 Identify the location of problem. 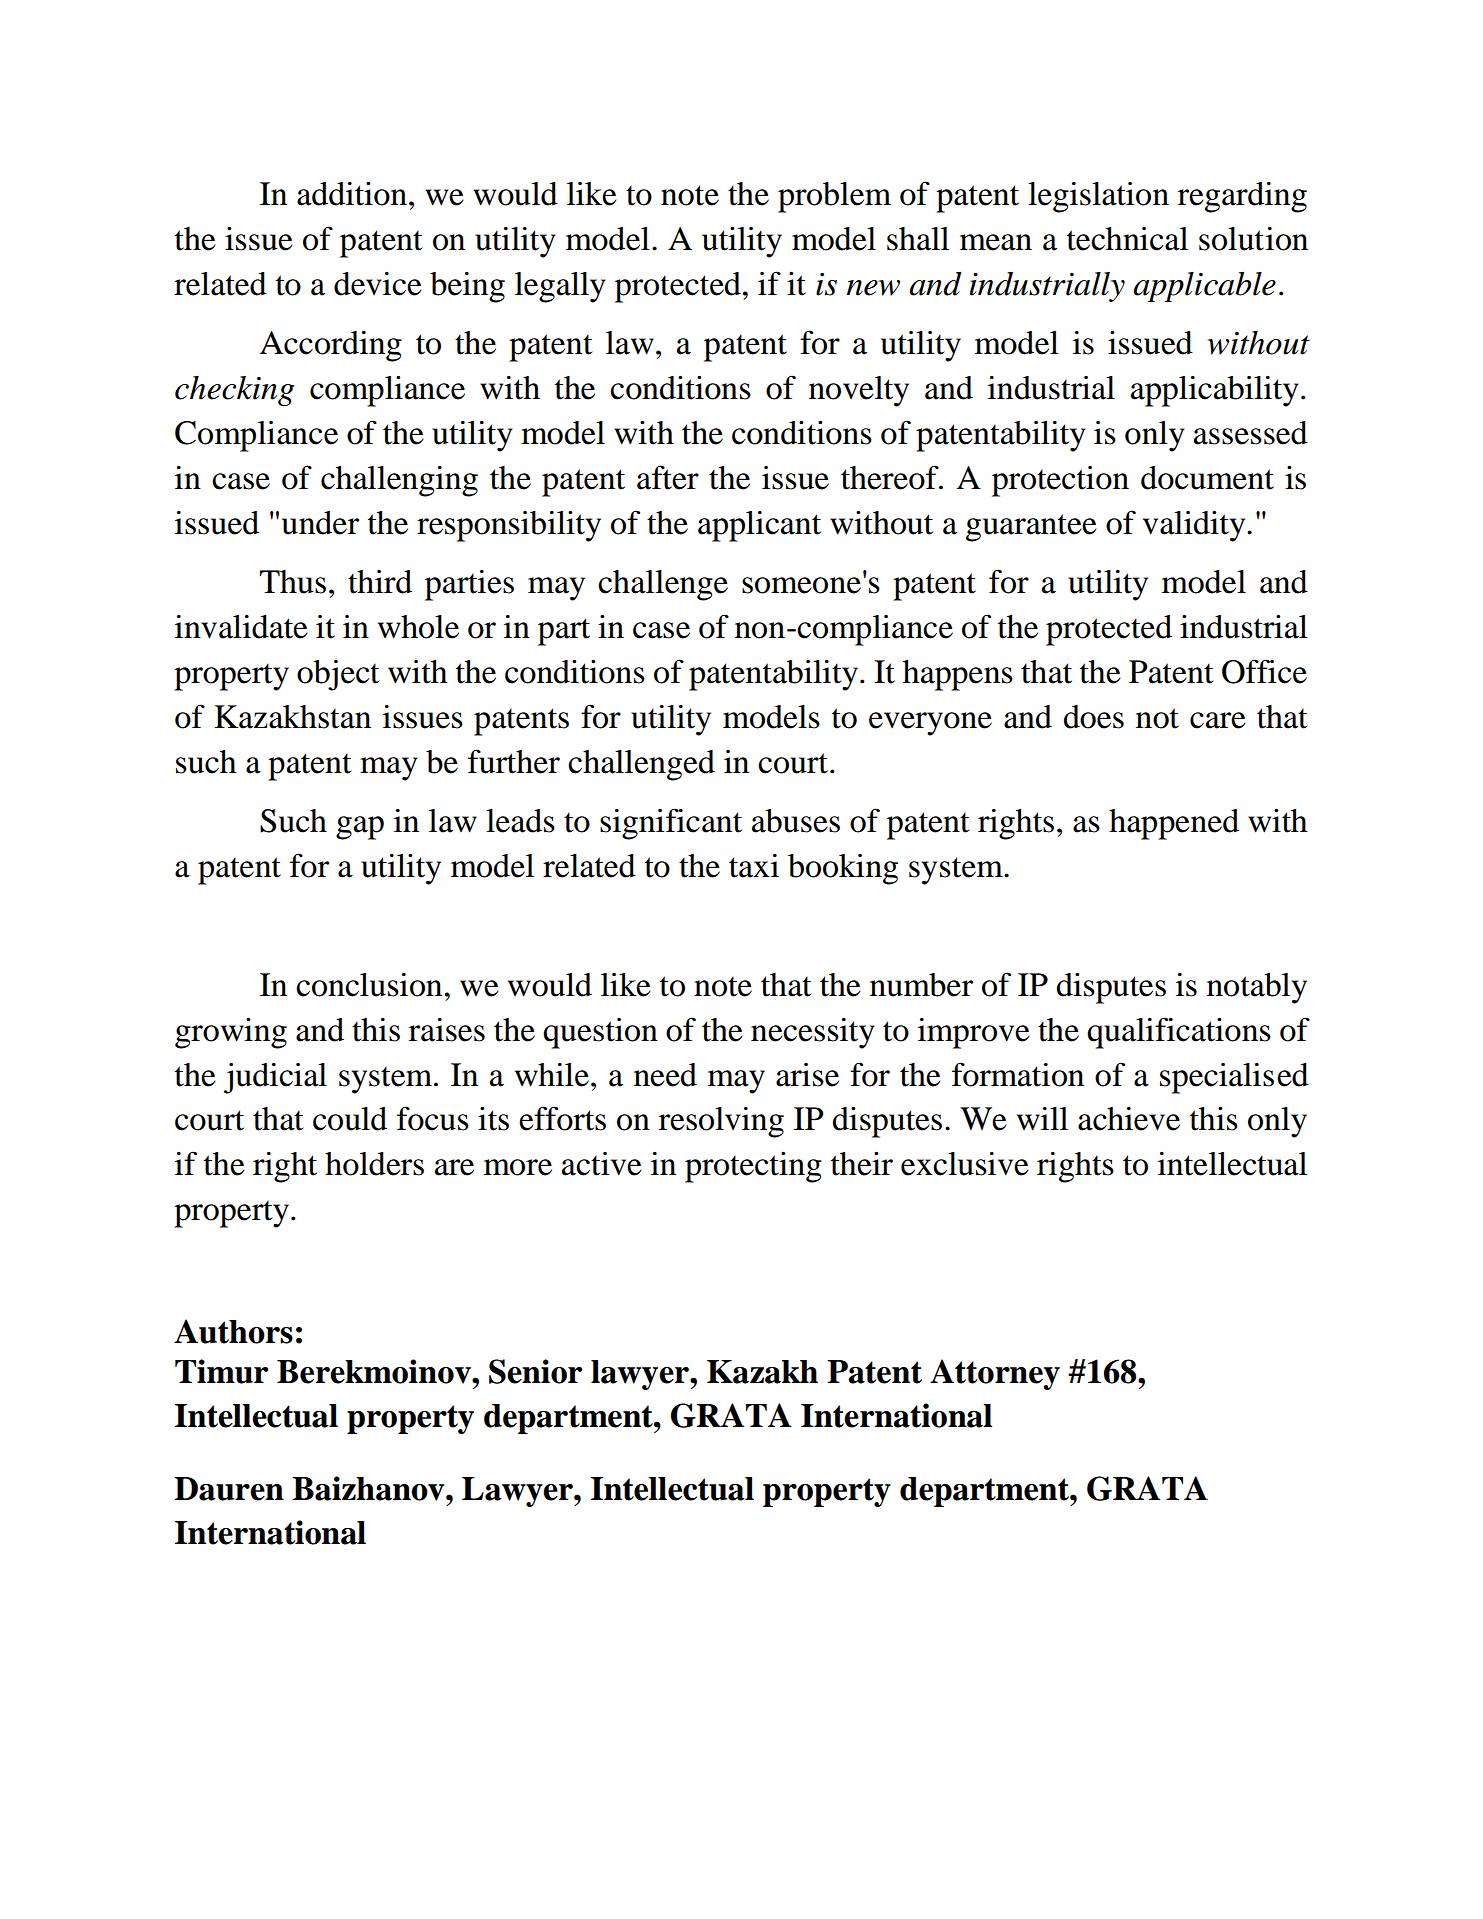
(834, 197).
